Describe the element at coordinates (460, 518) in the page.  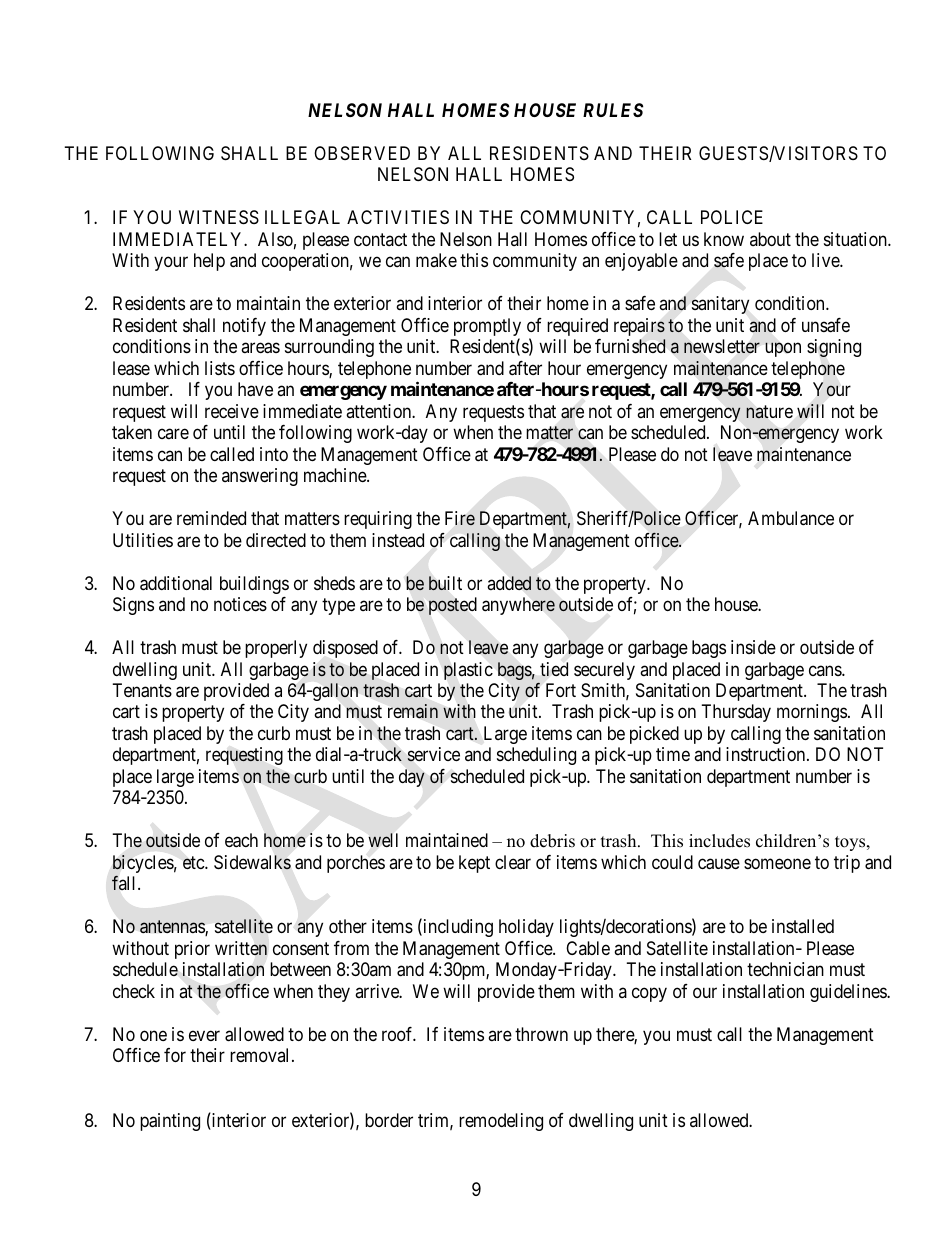
I see `Fire` at that location.
